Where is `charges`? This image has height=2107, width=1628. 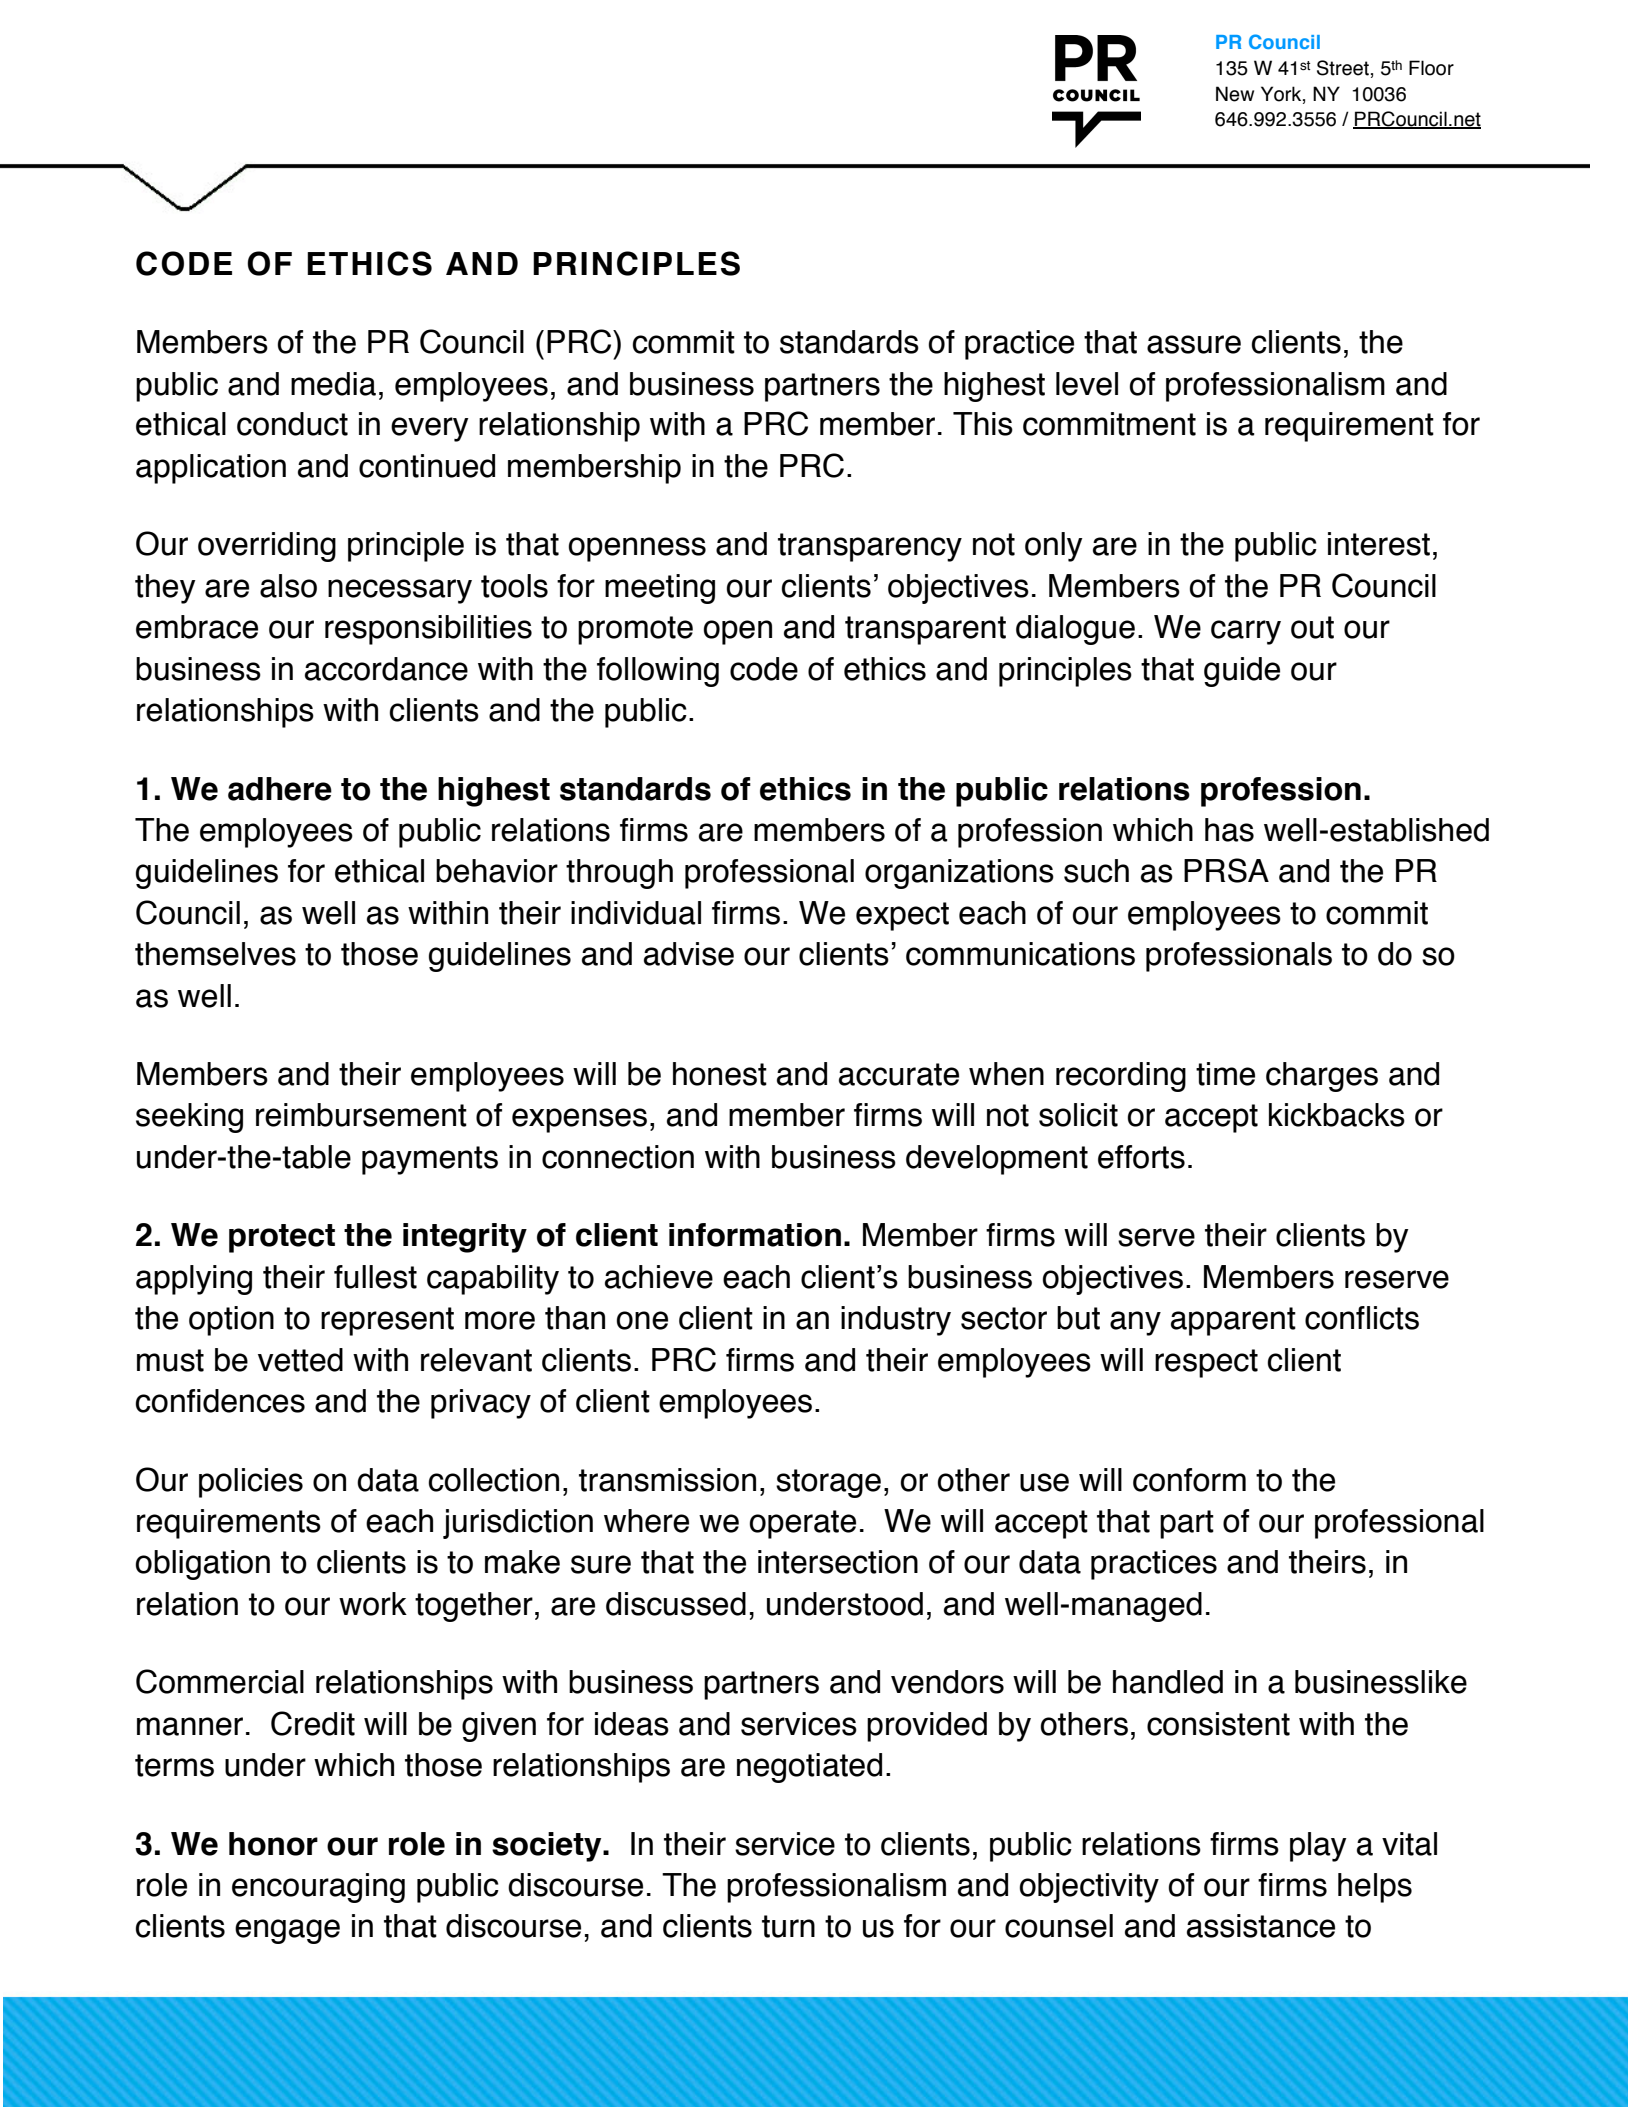
charges is located at coordinates (1322, 1077).
